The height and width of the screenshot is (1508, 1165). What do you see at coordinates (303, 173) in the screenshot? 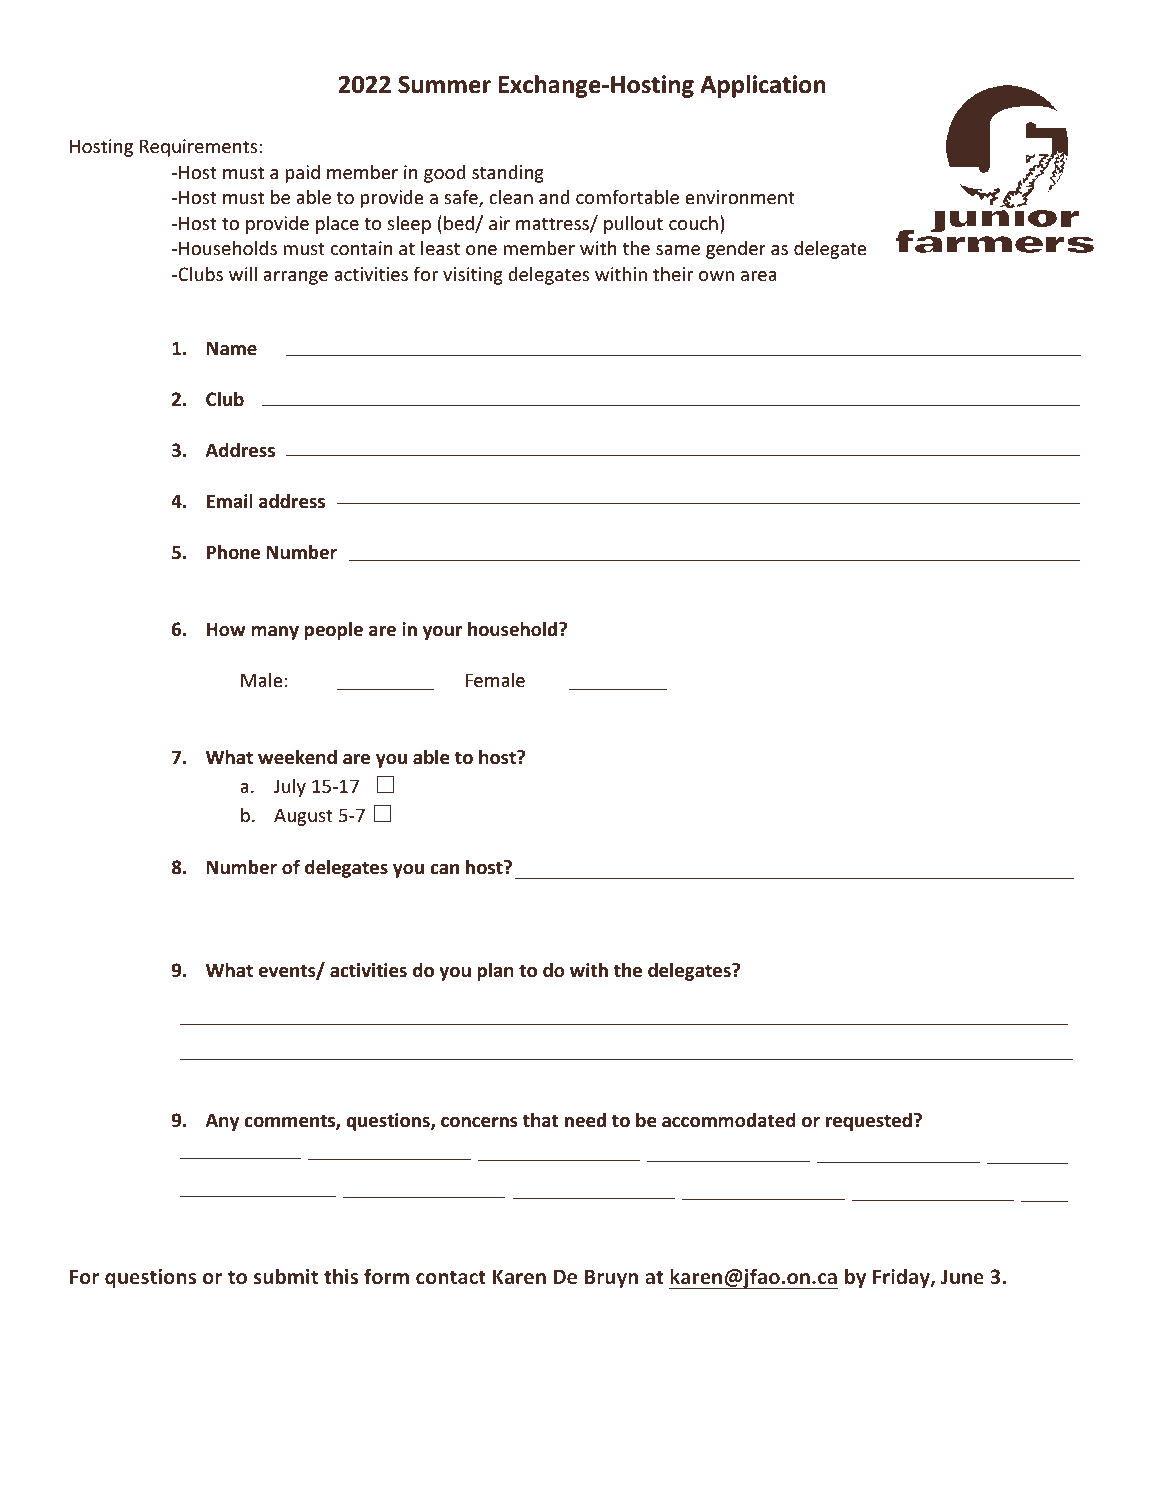
I see `paid` at bounding box center [303, 173].
